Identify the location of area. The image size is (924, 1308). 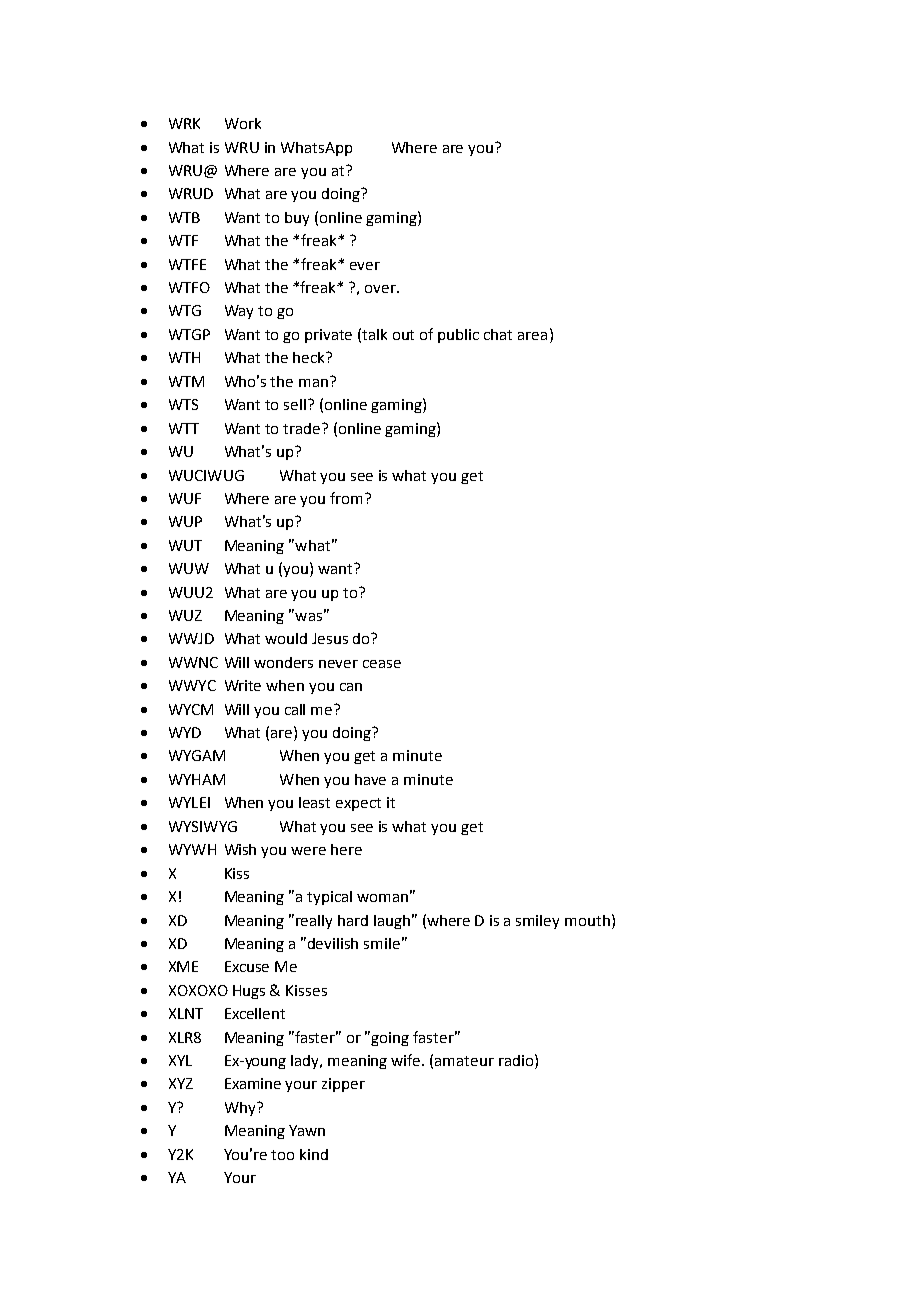
(532, 336).
